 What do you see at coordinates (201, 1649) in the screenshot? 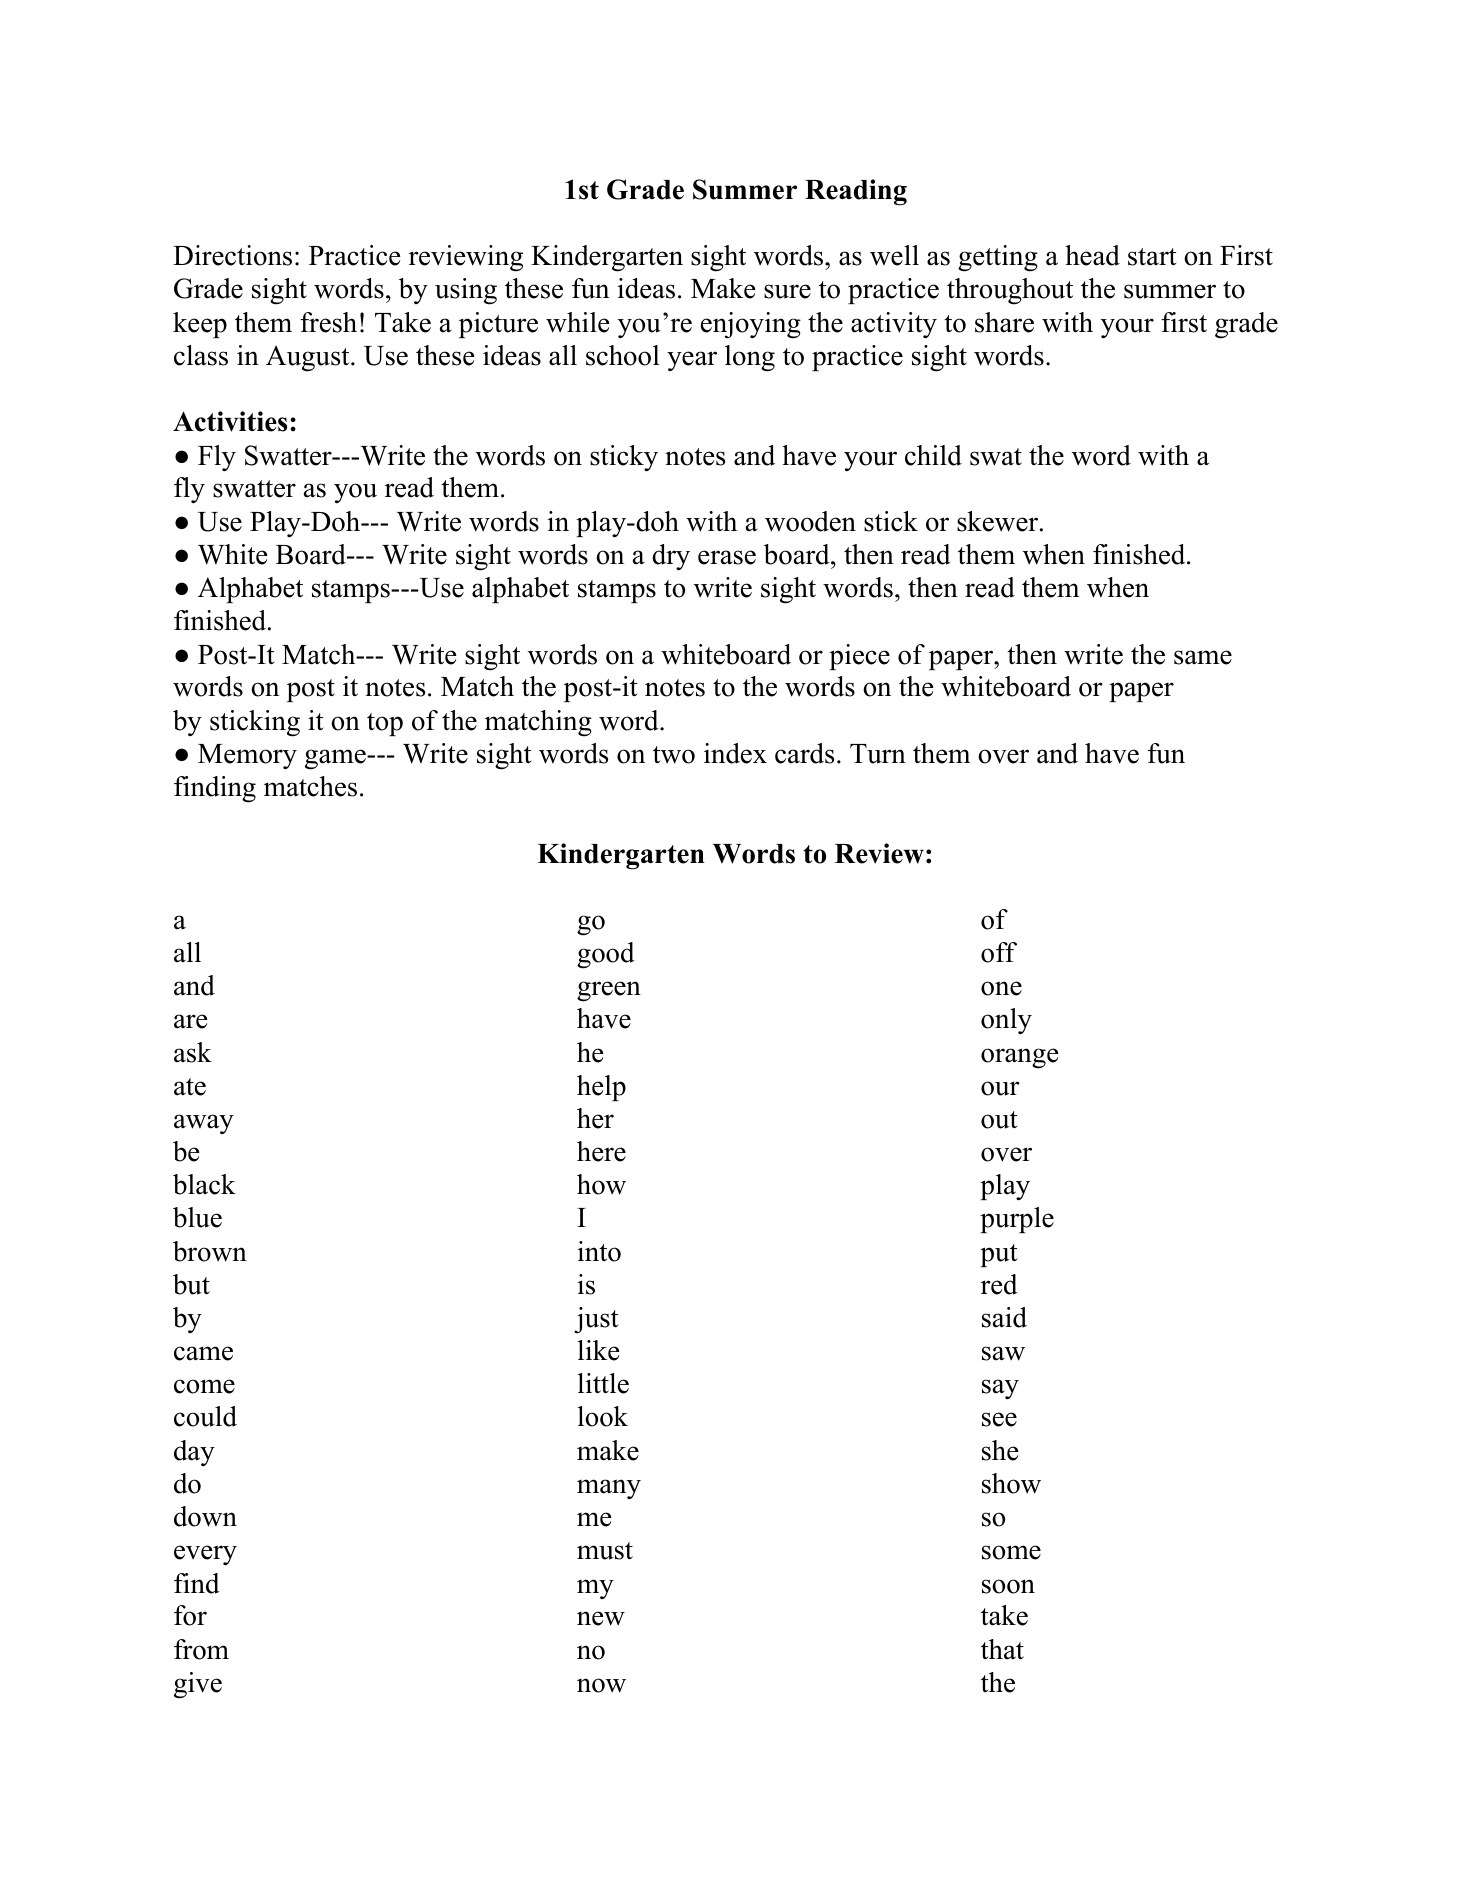
I see `from` at bounding box center [201, 1649].
